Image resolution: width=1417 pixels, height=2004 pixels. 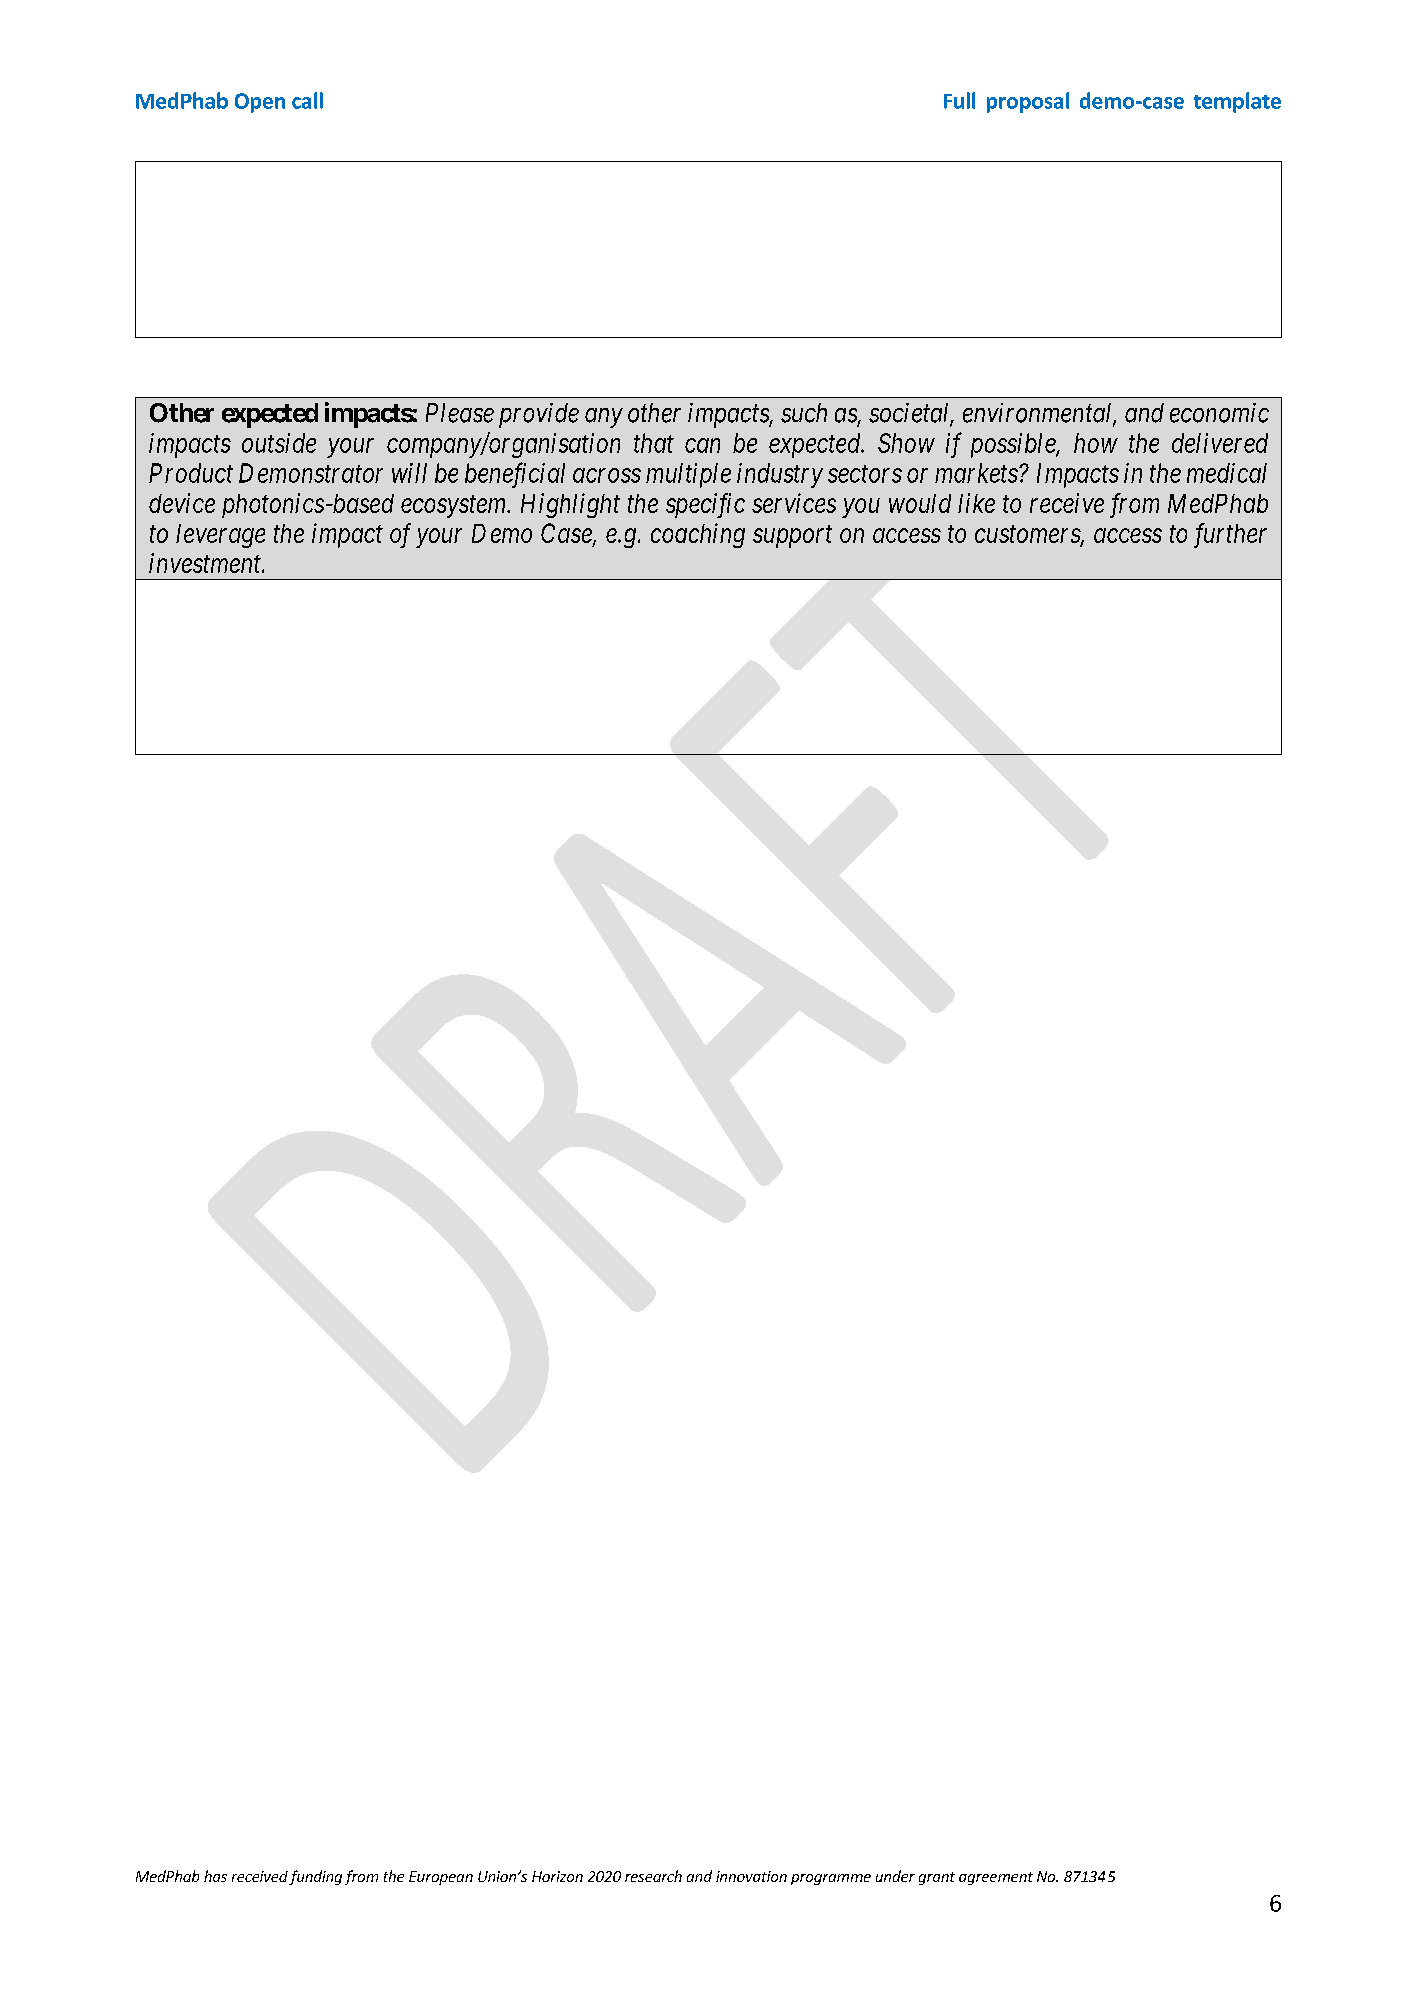 What do you see at coordinates (996, 1878) in the screenshot?
I see `agreement` at bounding box center [996, 1878].
